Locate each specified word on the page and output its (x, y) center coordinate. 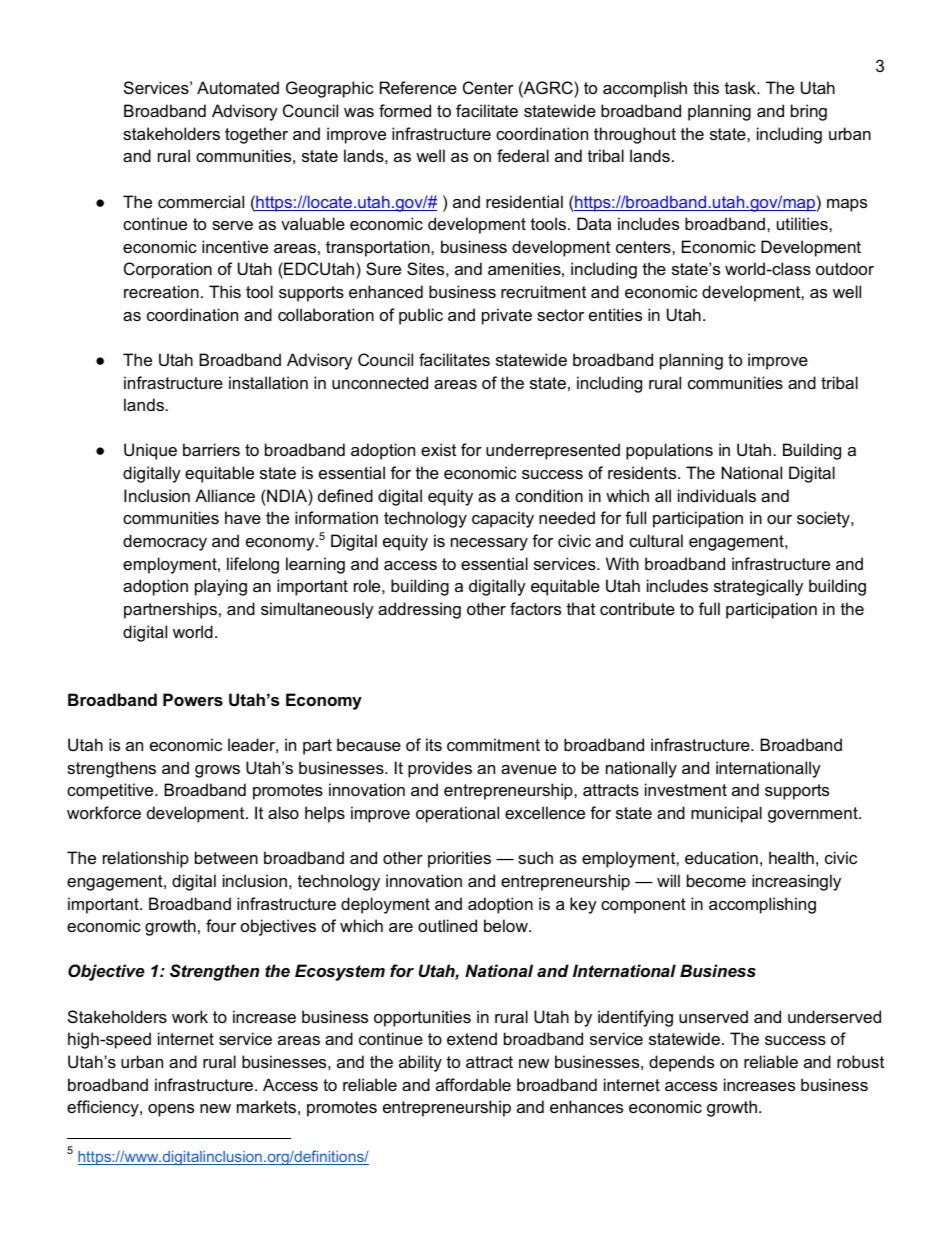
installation (268, 382)
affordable (473, 1084)
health (791, 857)
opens (171, 1110)
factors (535, 608)
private (507, 316)
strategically (758, 587)
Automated (238, 87)
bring (809, 112)
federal (523, 155)
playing (221, 587)
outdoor (845, 268)
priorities (459, 859)
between (226, 857)
